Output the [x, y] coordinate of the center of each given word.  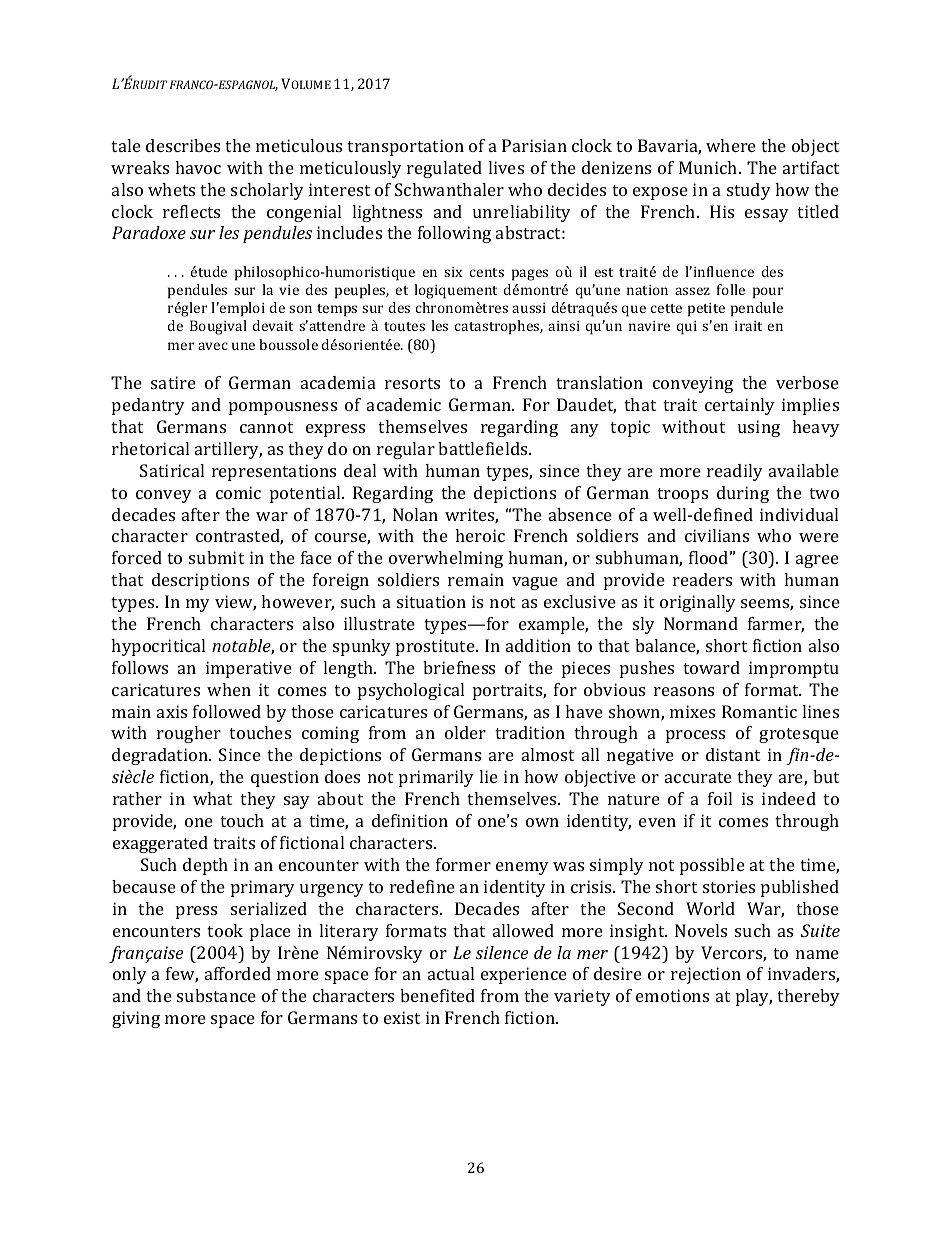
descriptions [200, 581]
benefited [437, 995]
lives [506, 167]
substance [216, 995]
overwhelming [446, 559]
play [754, 997]
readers [702, 579]
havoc [198, 167]
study [749, 191]
